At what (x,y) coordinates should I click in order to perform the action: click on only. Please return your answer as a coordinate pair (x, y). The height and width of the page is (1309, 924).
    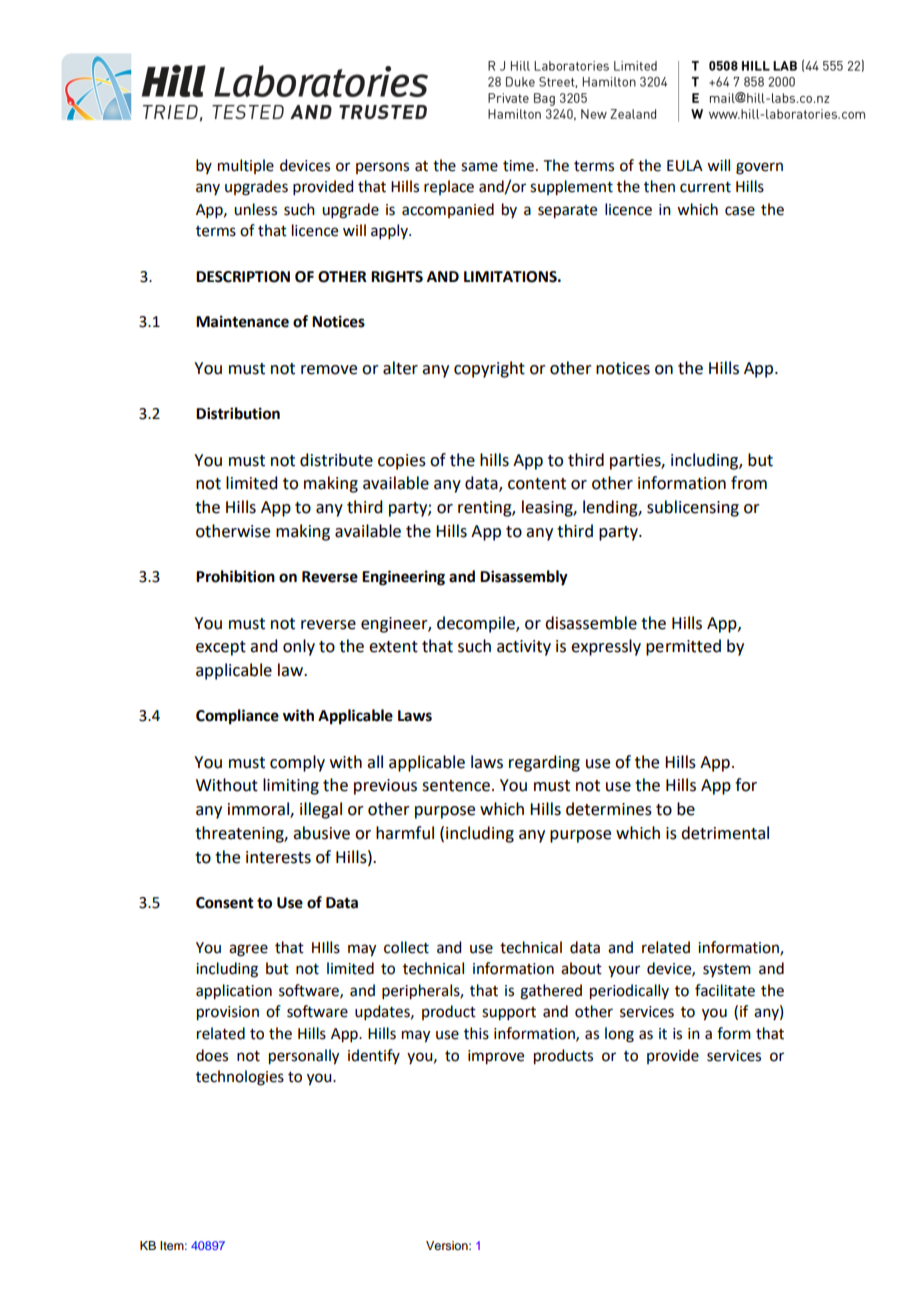
    Looking at the image, I should click on (299, 647).
